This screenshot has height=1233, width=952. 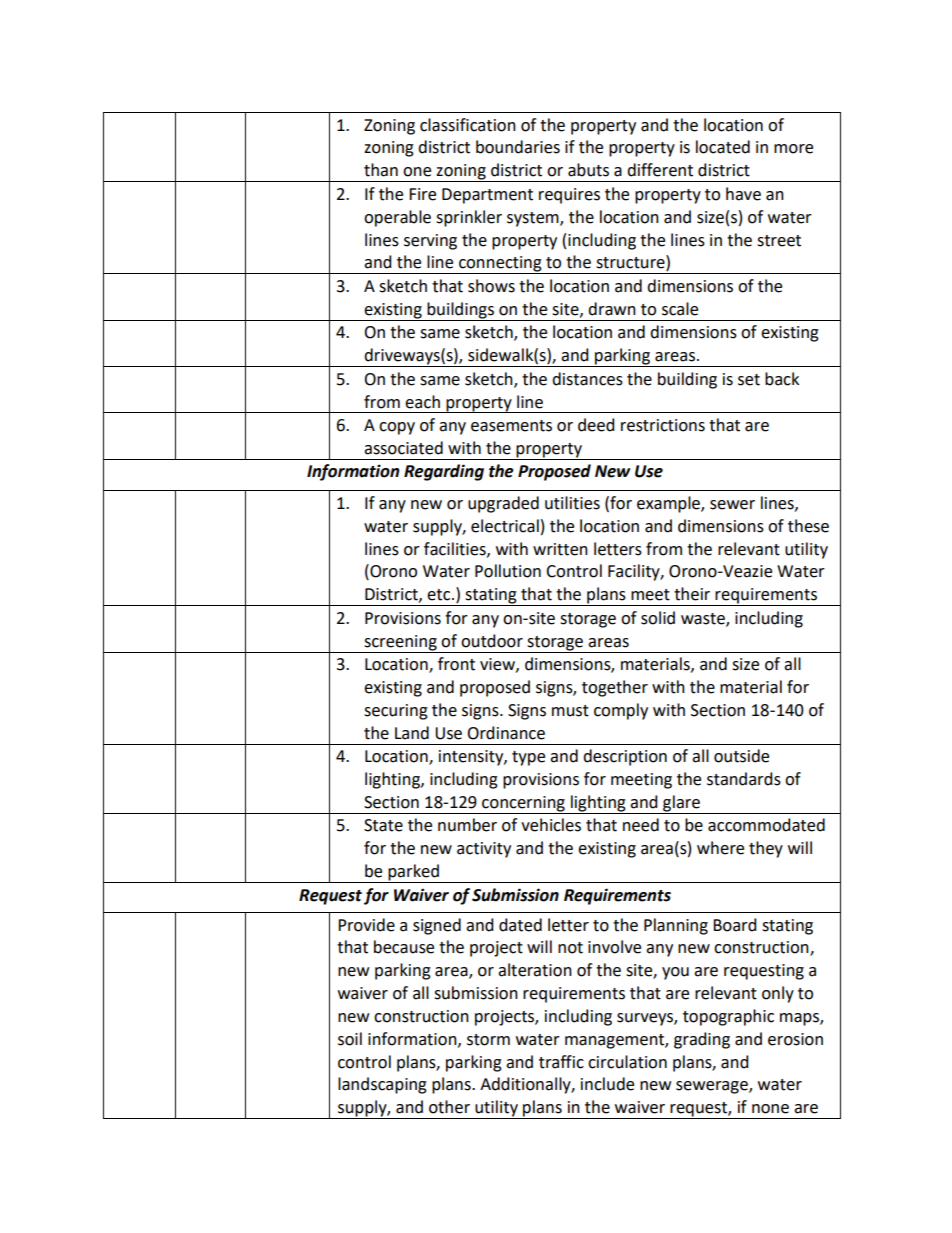 What do you see at coordinates (561, 1062) in the screenshot?
I see `traffic` at bounding box center [561, 1062].
